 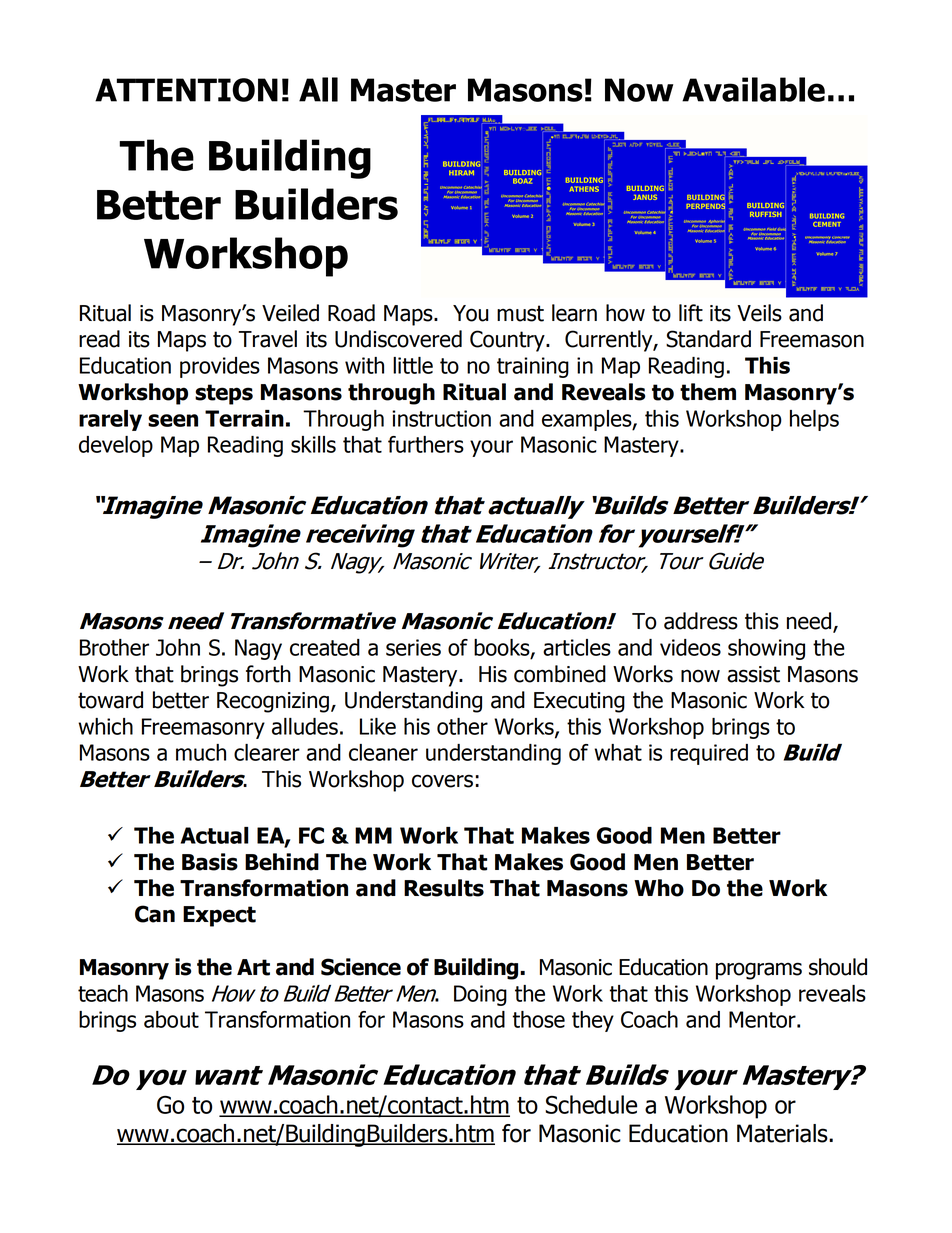 What do you see at coordinates (268, 674) in the screenshot?
I see `forth` at bounding box center [268, 674].
